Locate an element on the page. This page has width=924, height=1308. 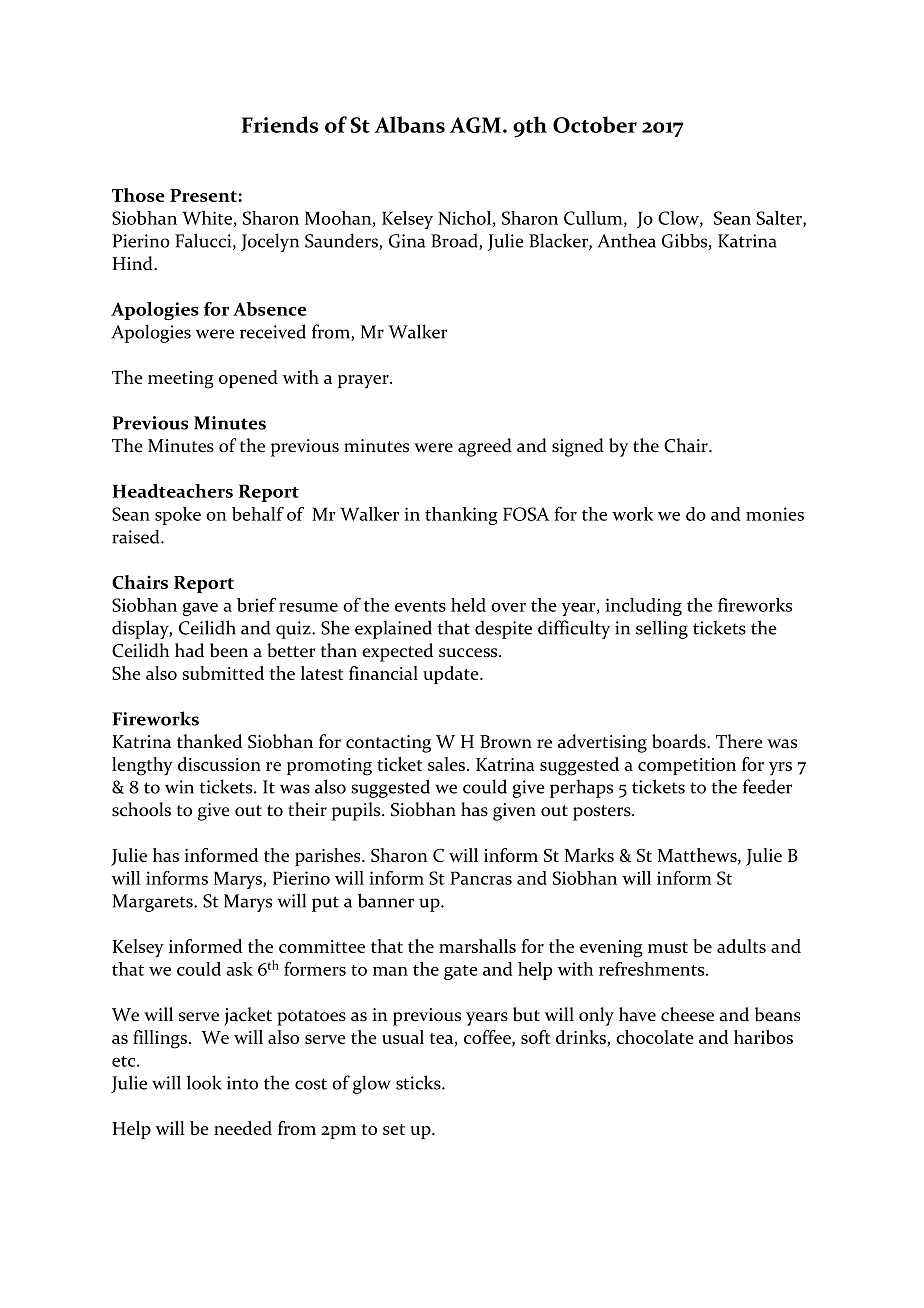
Present is located at coordinates (204, 195).
